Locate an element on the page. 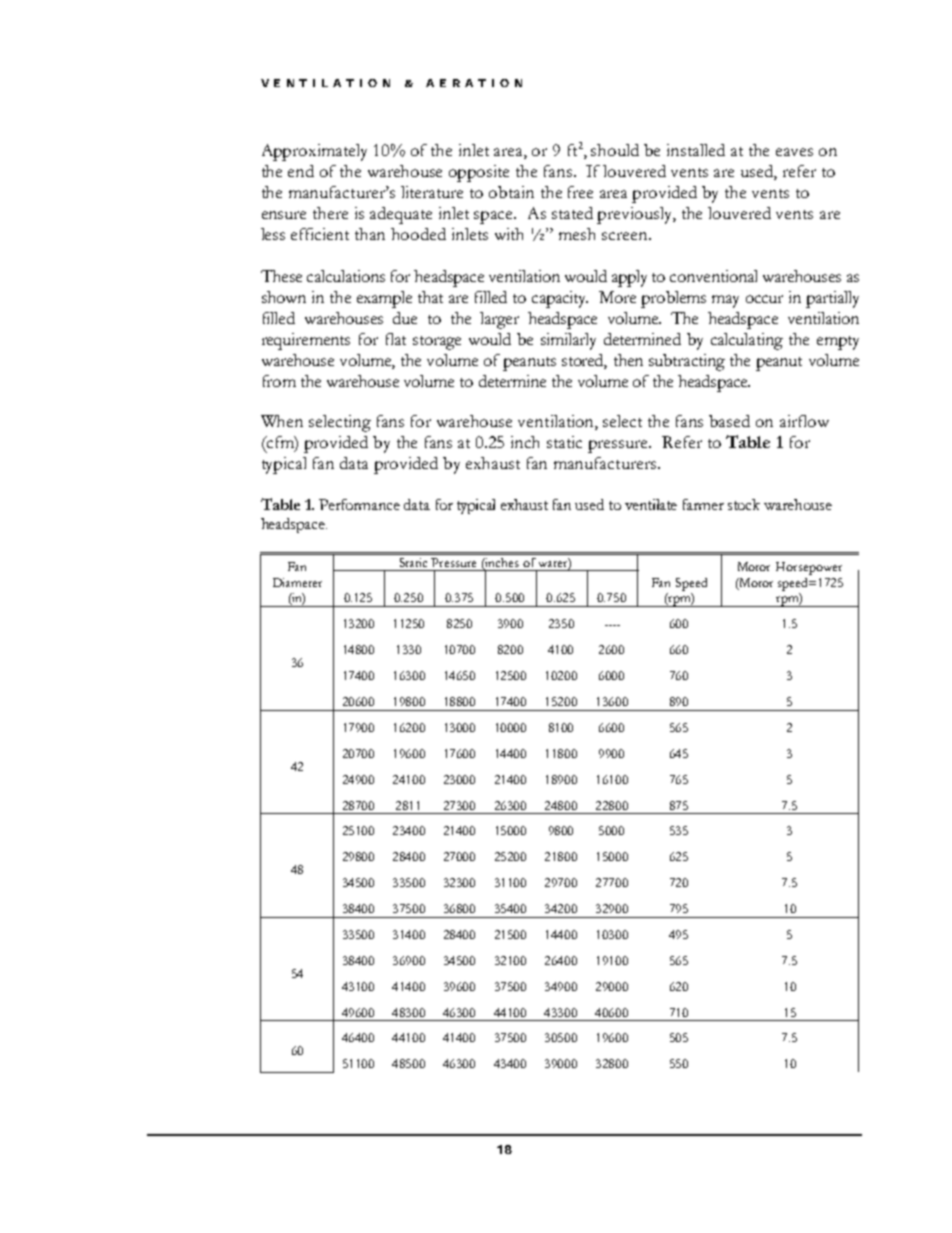 The width and height of the image is (952, 1233). airflow is located at coordinates (804, 421).
